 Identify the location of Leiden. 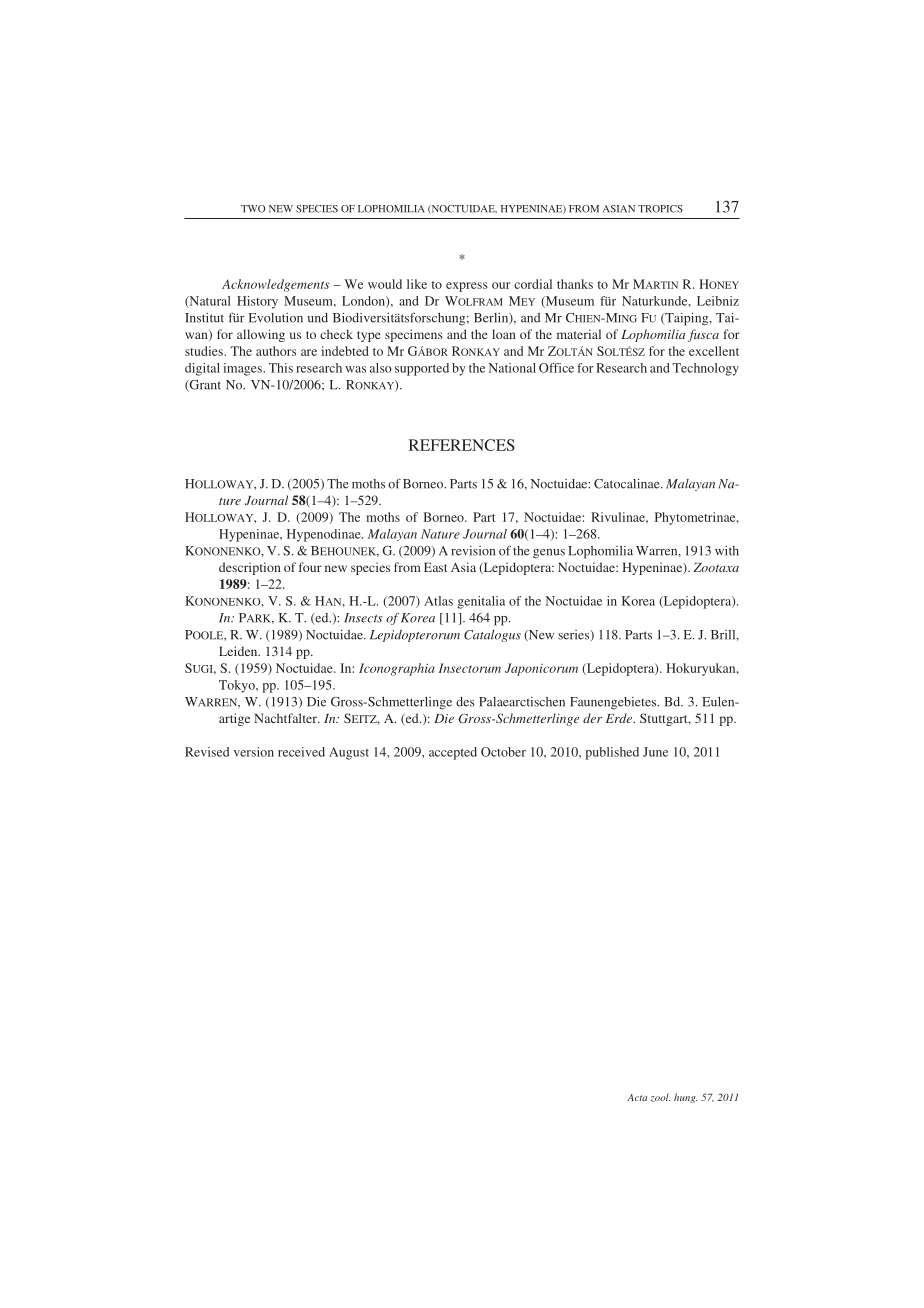
(239, 651).
